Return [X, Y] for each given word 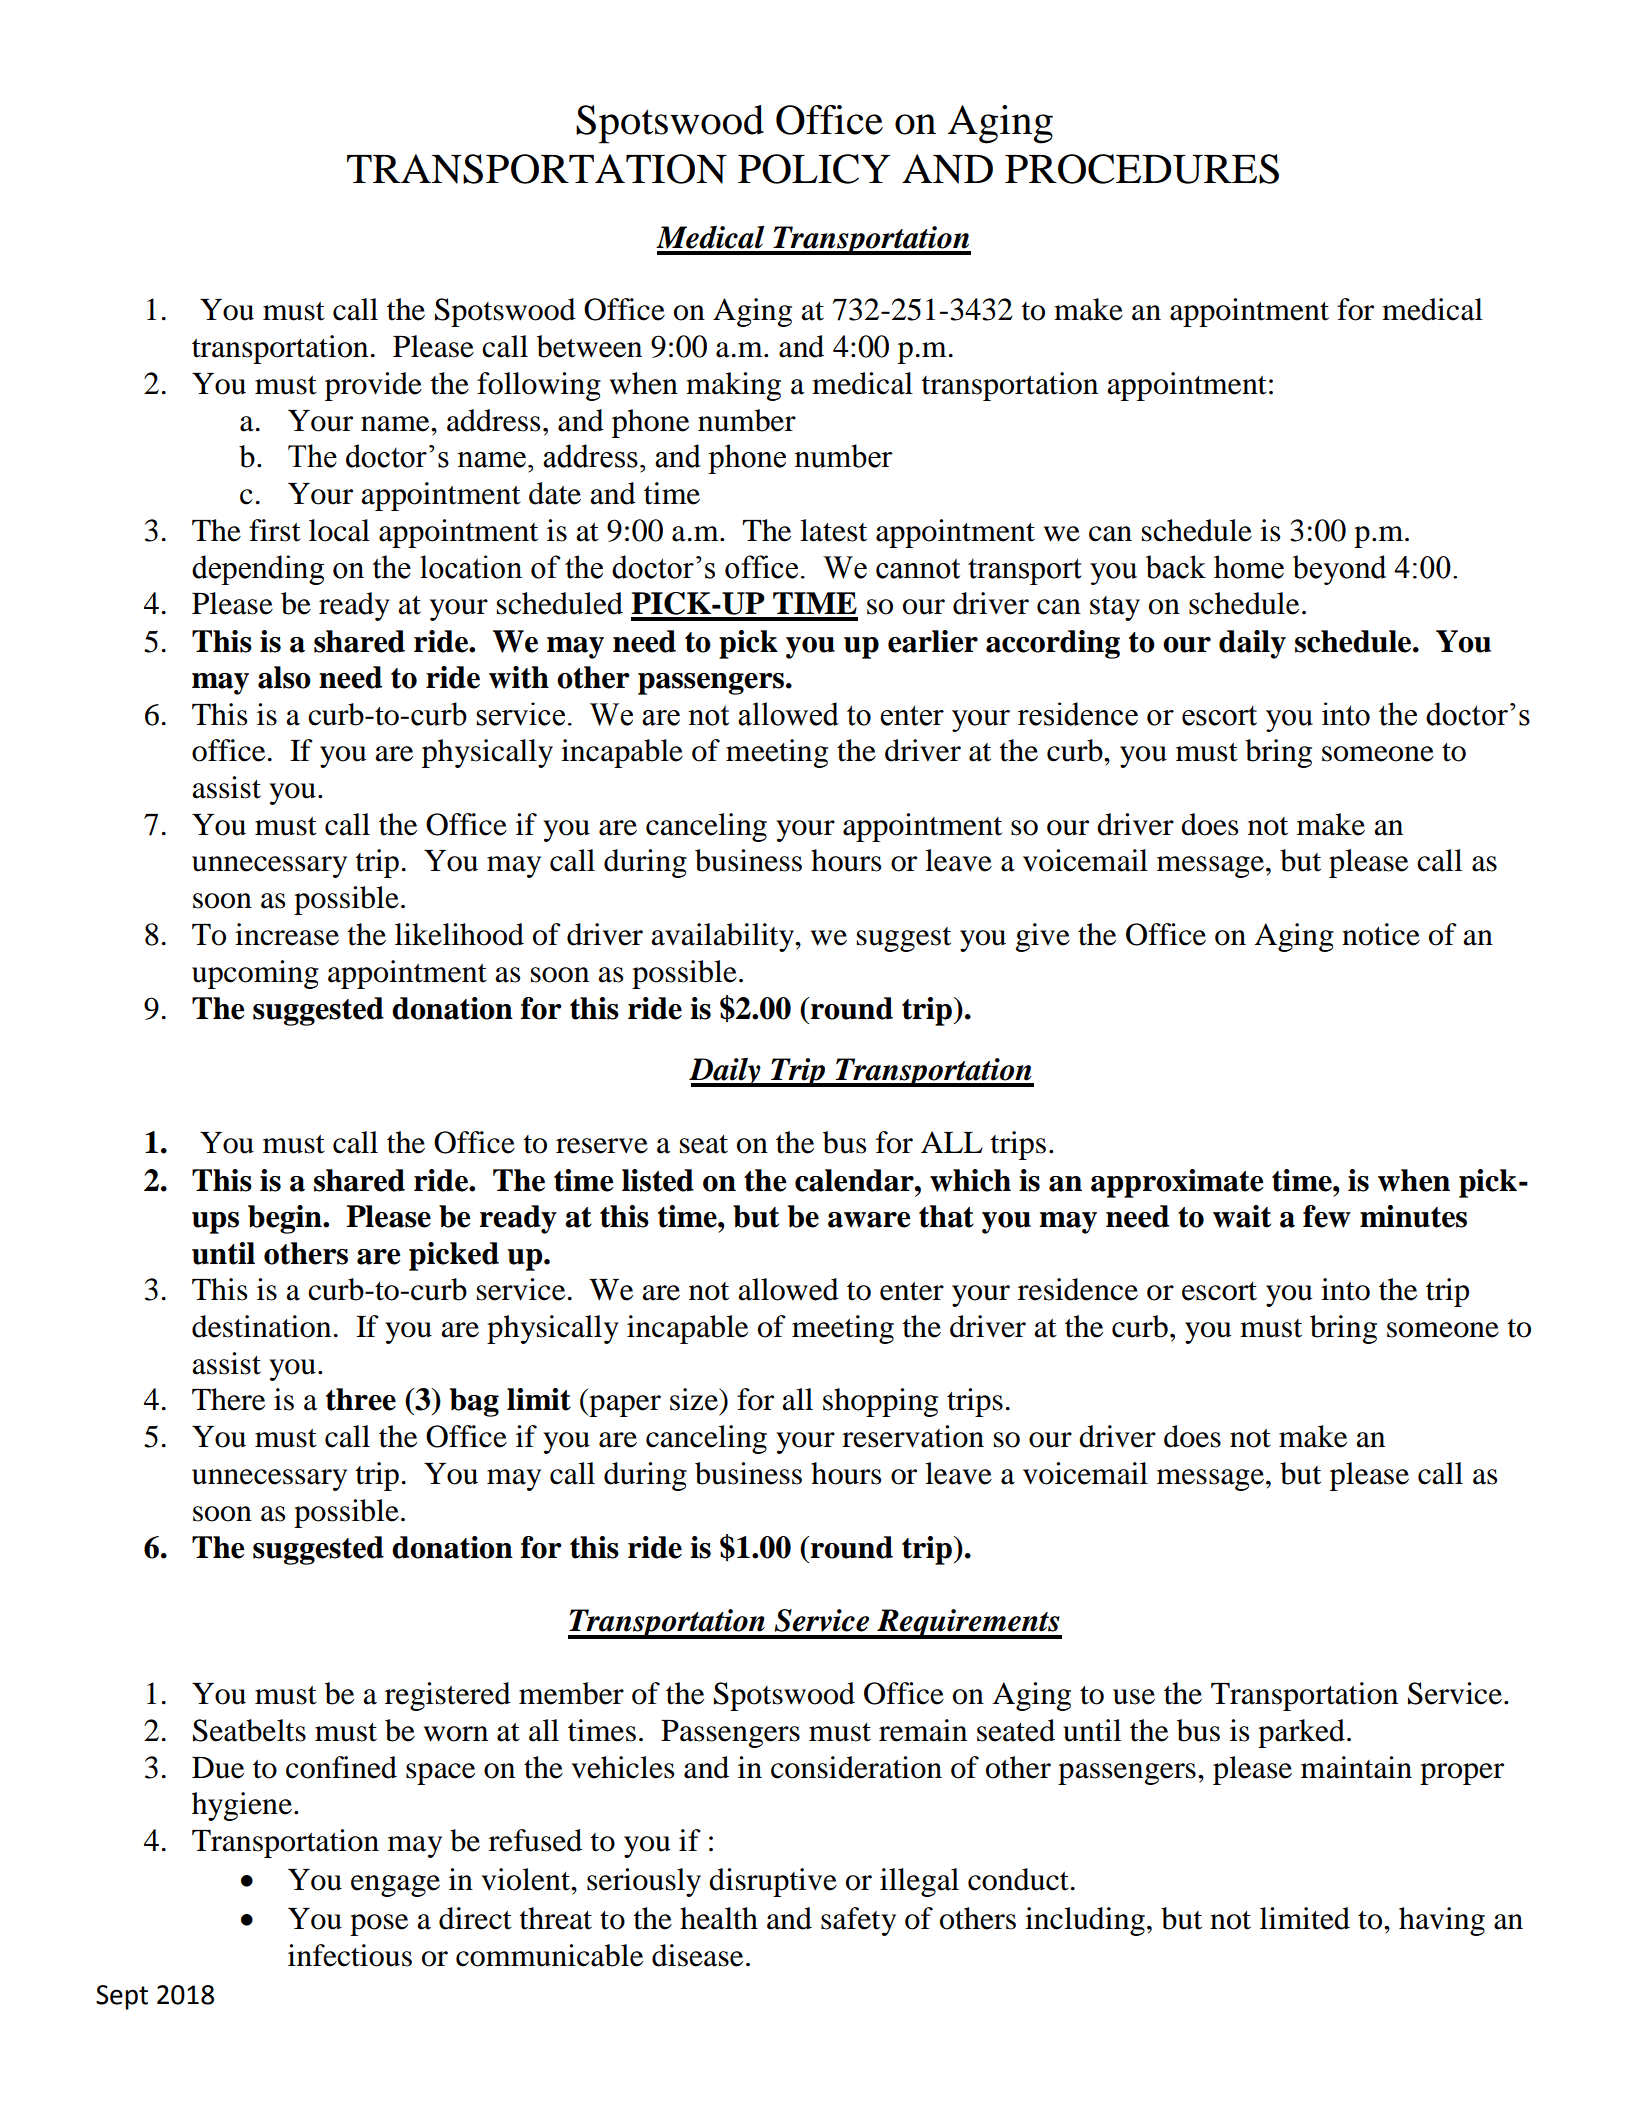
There [228, 1399]
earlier [933, 641]
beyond [1339, 570]
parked [1301, 1733]
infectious [350, 1955]
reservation [913, 1436]
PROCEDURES [1142, 169]
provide [373, 386]
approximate [1177, 1183]
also [284, 677]
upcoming [255, 974]
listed [658, 1180]
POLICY [814, 169]
